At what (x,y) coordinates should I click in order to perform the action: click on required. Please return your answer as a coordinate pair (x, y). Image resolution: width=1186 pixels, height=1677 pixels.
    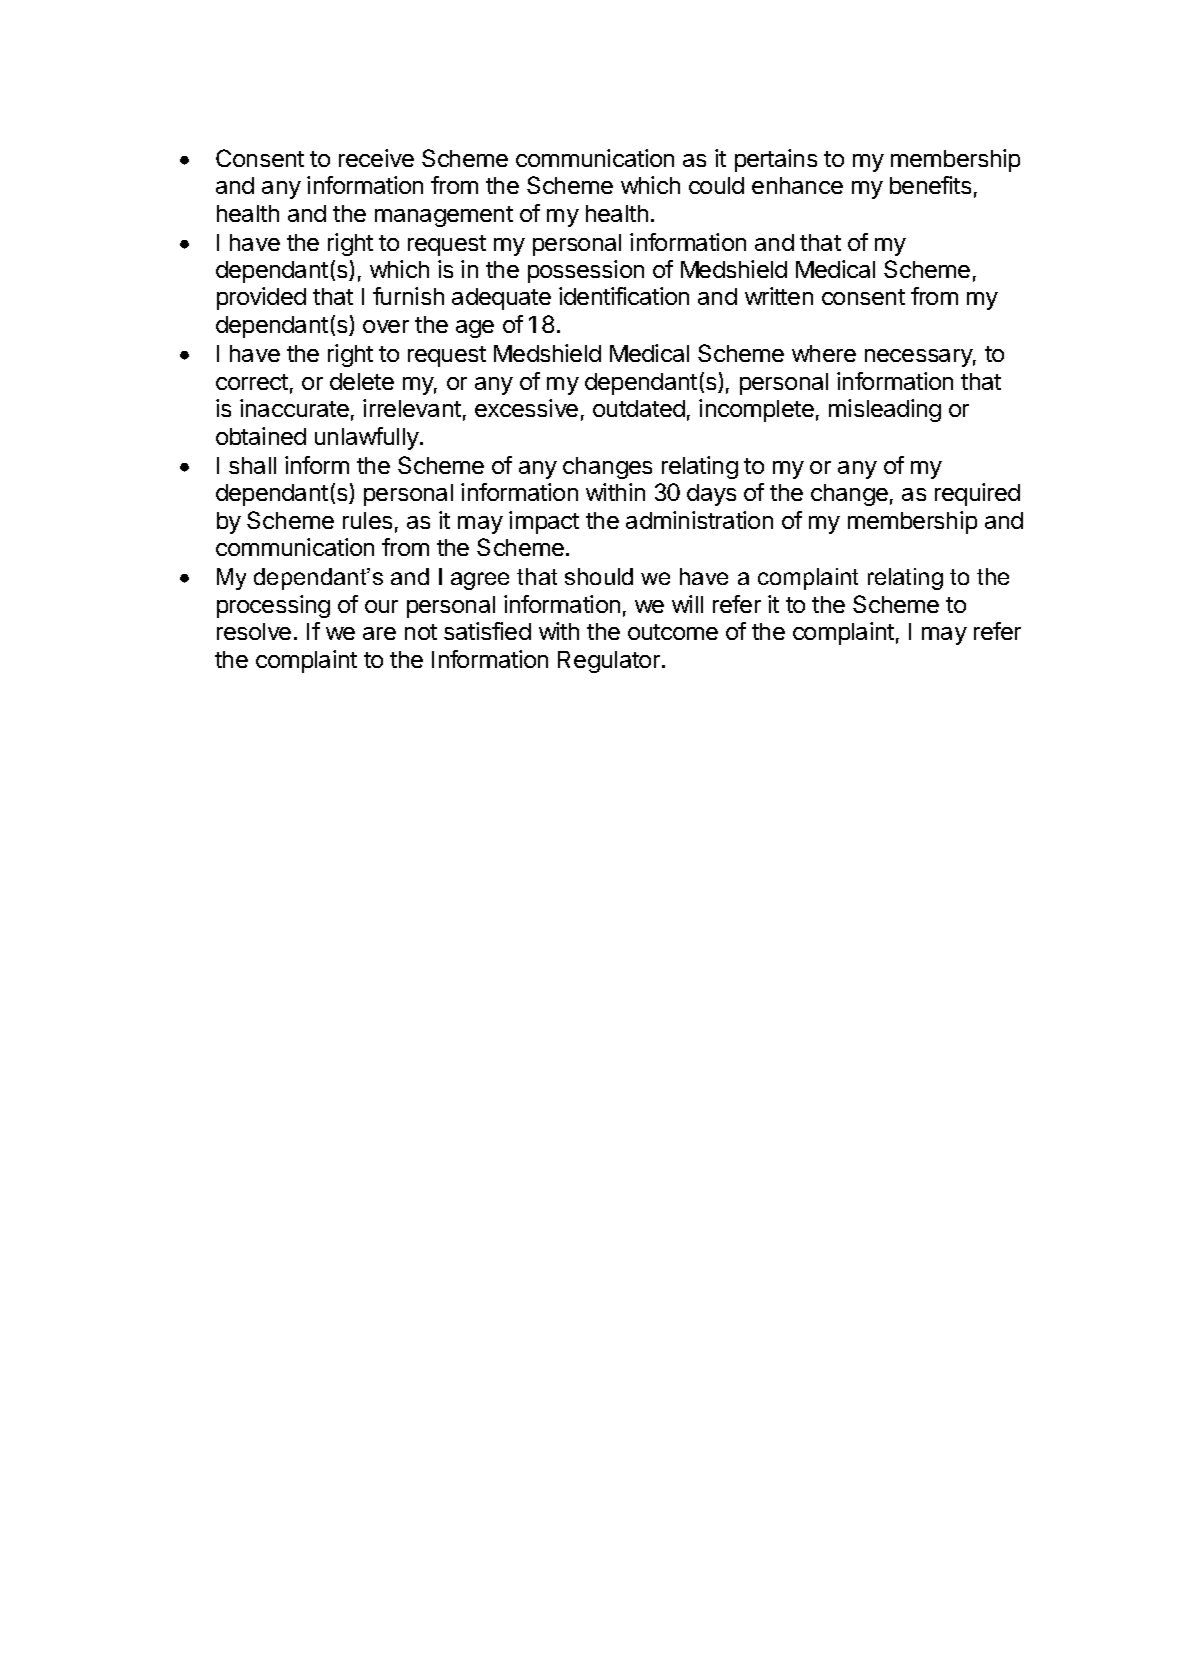
    Looking at the image, I should click on (977, 494).
